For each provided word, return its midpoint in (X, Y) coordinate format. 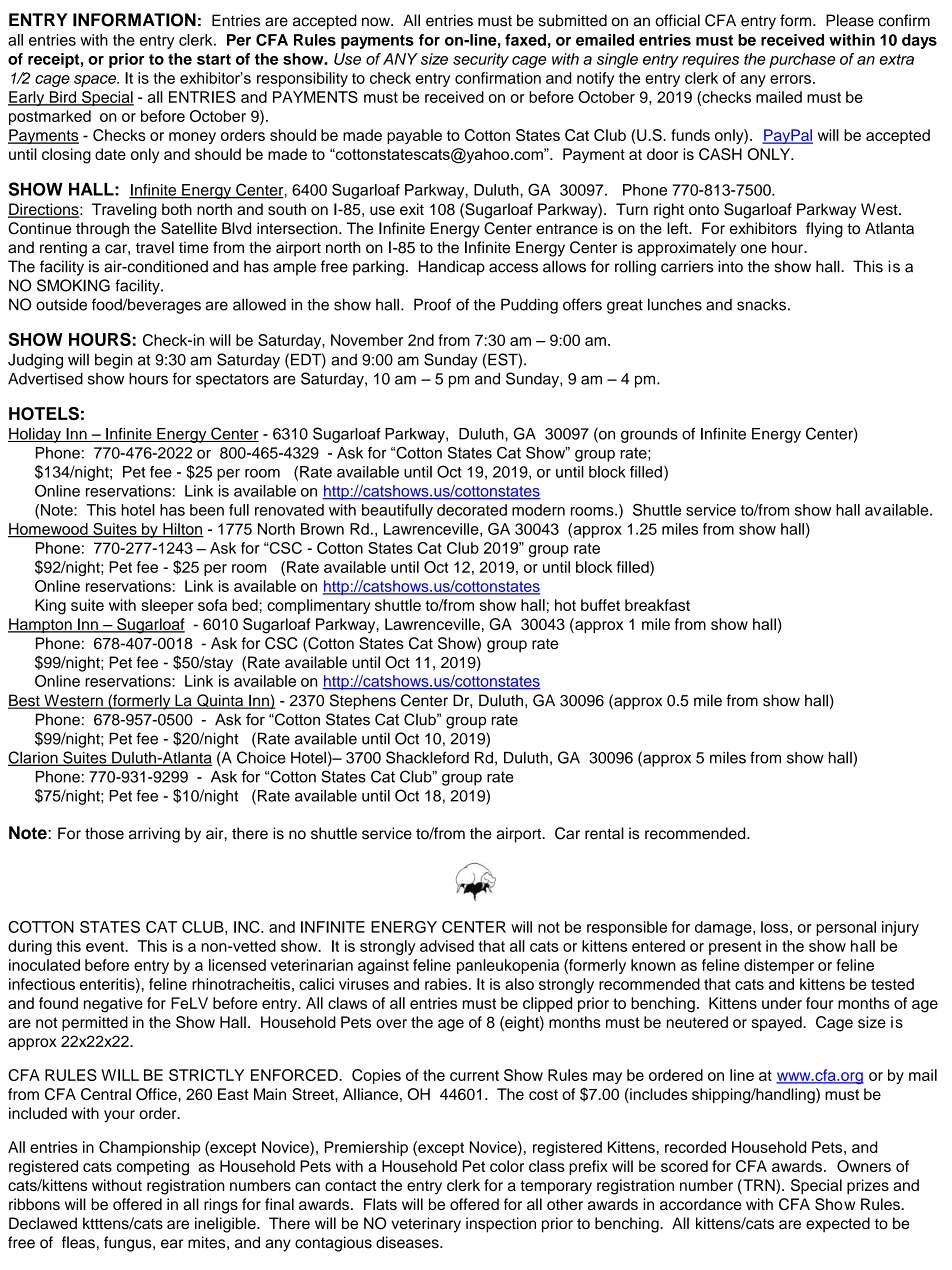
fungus (129, 1244)
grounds (649, 435)
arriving (154, 835)
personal (846, 928)
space (96, 81)
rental (604, 833)
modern (538, 510)
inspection (501, 1225)
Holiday (35, 435)
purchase (802, 60)
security (481, 60)
